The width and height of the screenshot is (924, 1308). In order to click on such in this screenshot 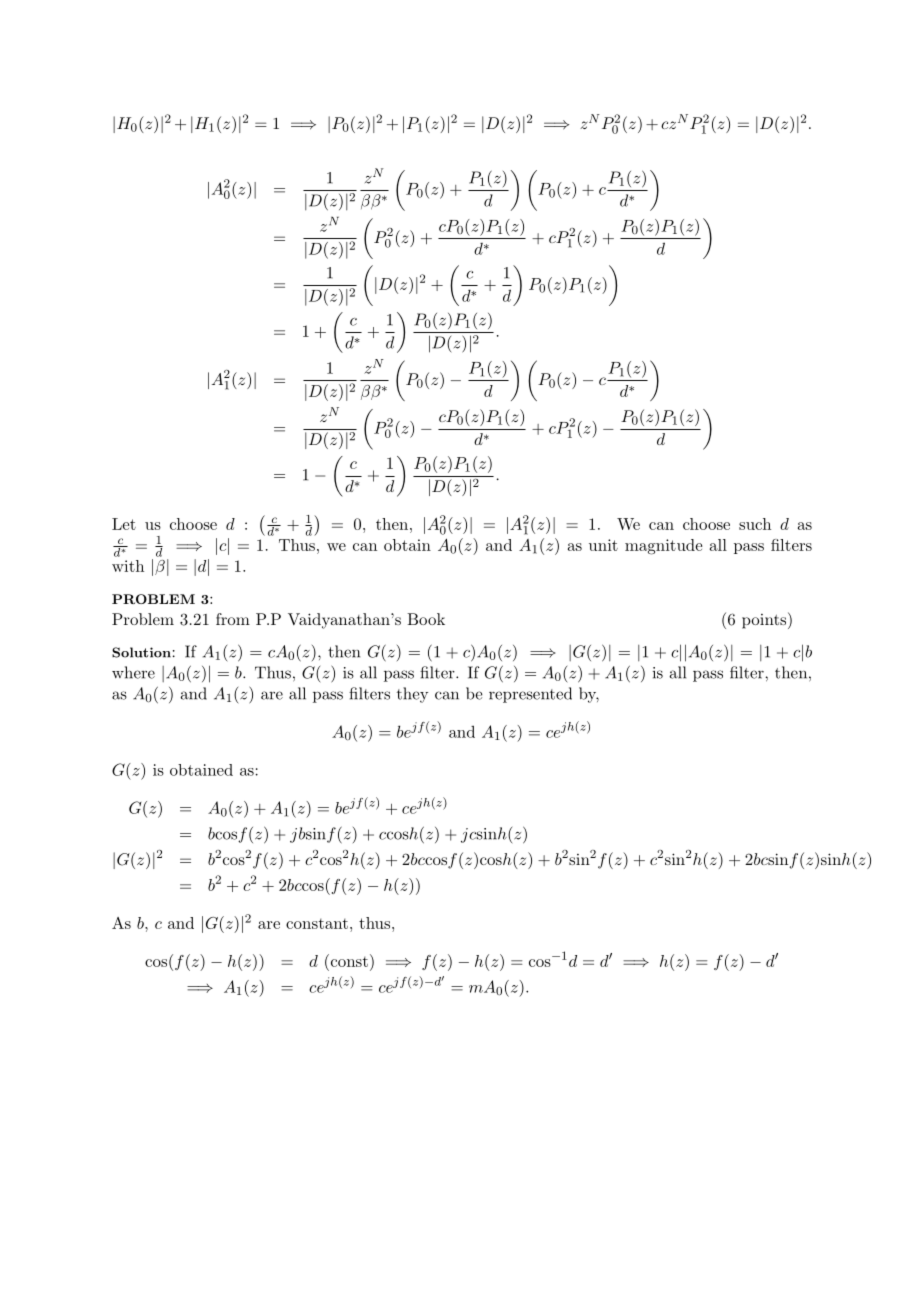, I will do `click(755, 524)`.
